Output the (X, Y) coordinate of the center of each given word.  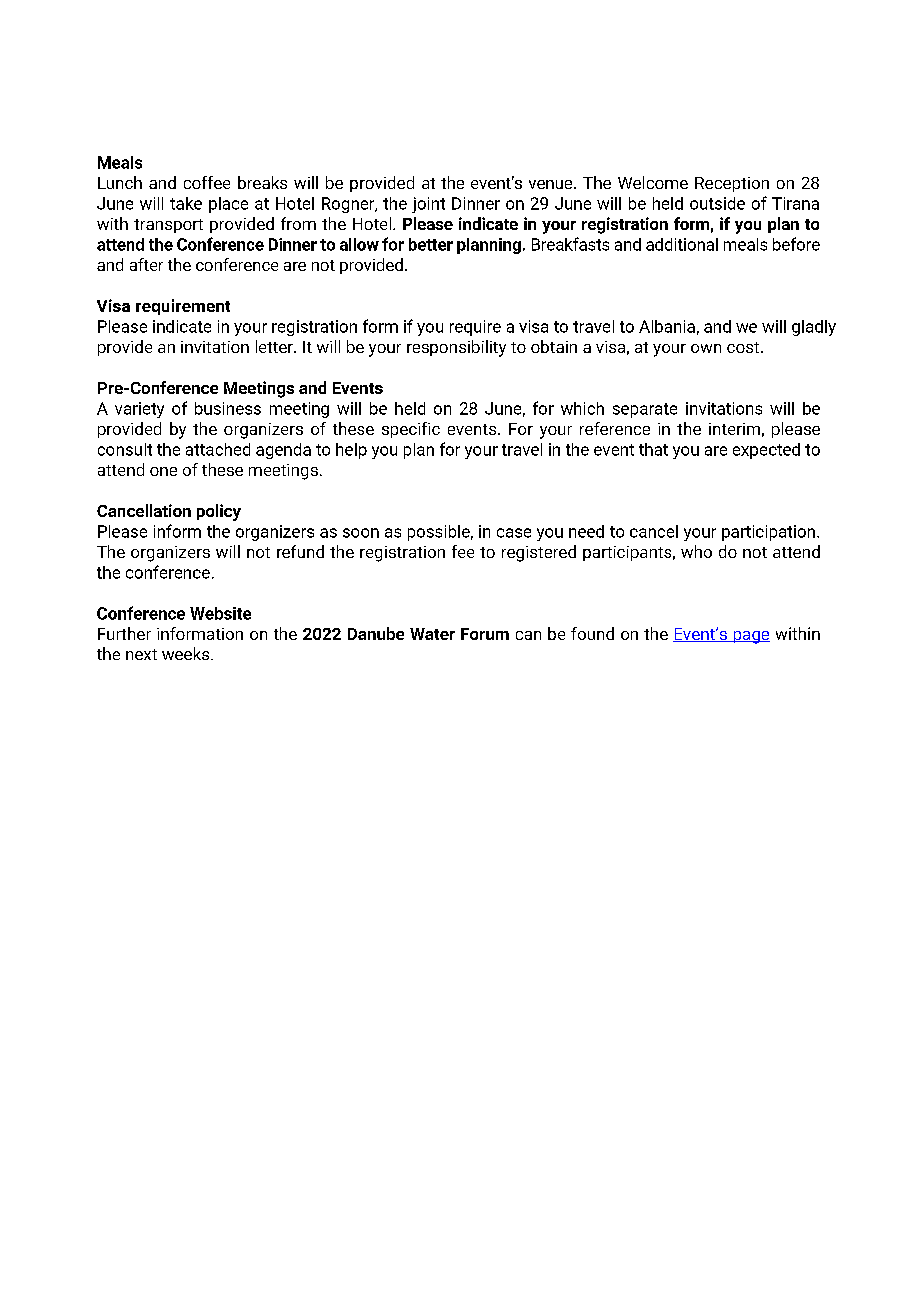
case (514, 533)
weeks (187, 653)
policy (219, 512)
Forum (485, 634)
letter (275, 346)
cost (744, 347)
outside (717, 203)
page (750, 637)
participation (768, 533)
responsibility (456, 348)
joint (428, 205)
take (186, 203)
